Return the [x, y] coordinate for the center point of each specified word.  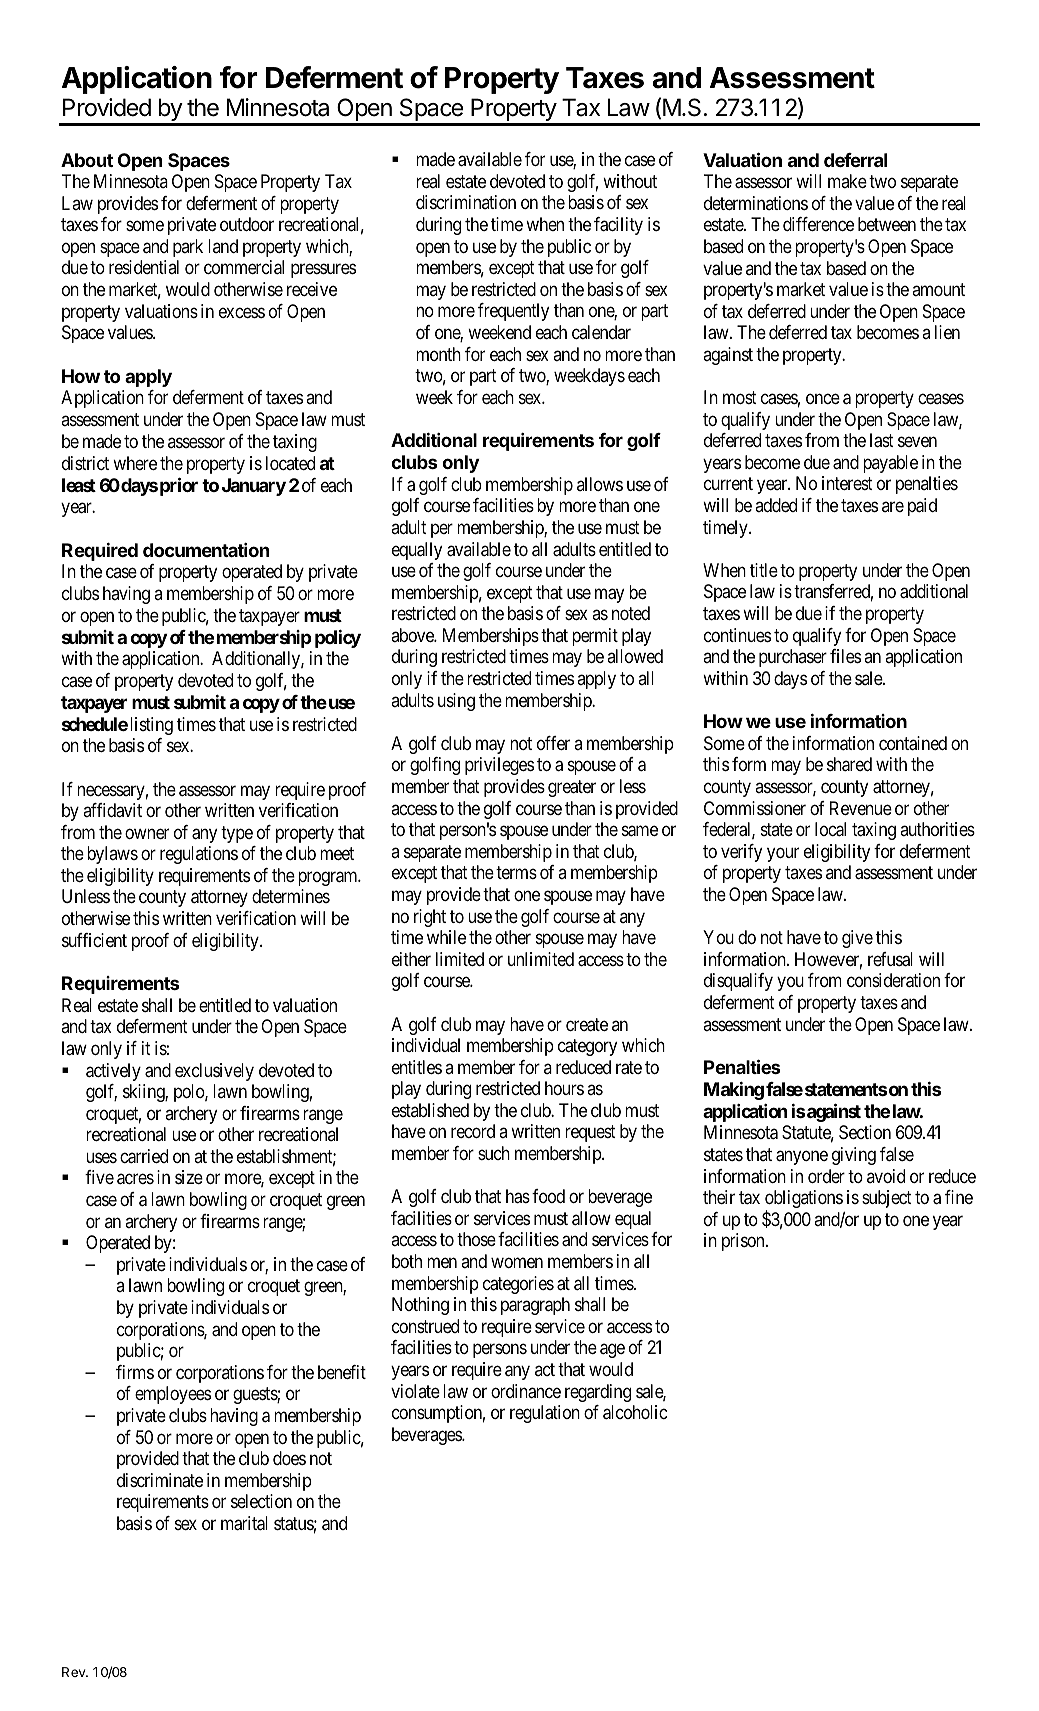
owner [147, 833]
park [188, 248]
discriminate [160, 1480]
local [830, 829]
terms [516, 873]
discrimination [466, 202]
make [847, 181]
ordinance [526, 1391]
